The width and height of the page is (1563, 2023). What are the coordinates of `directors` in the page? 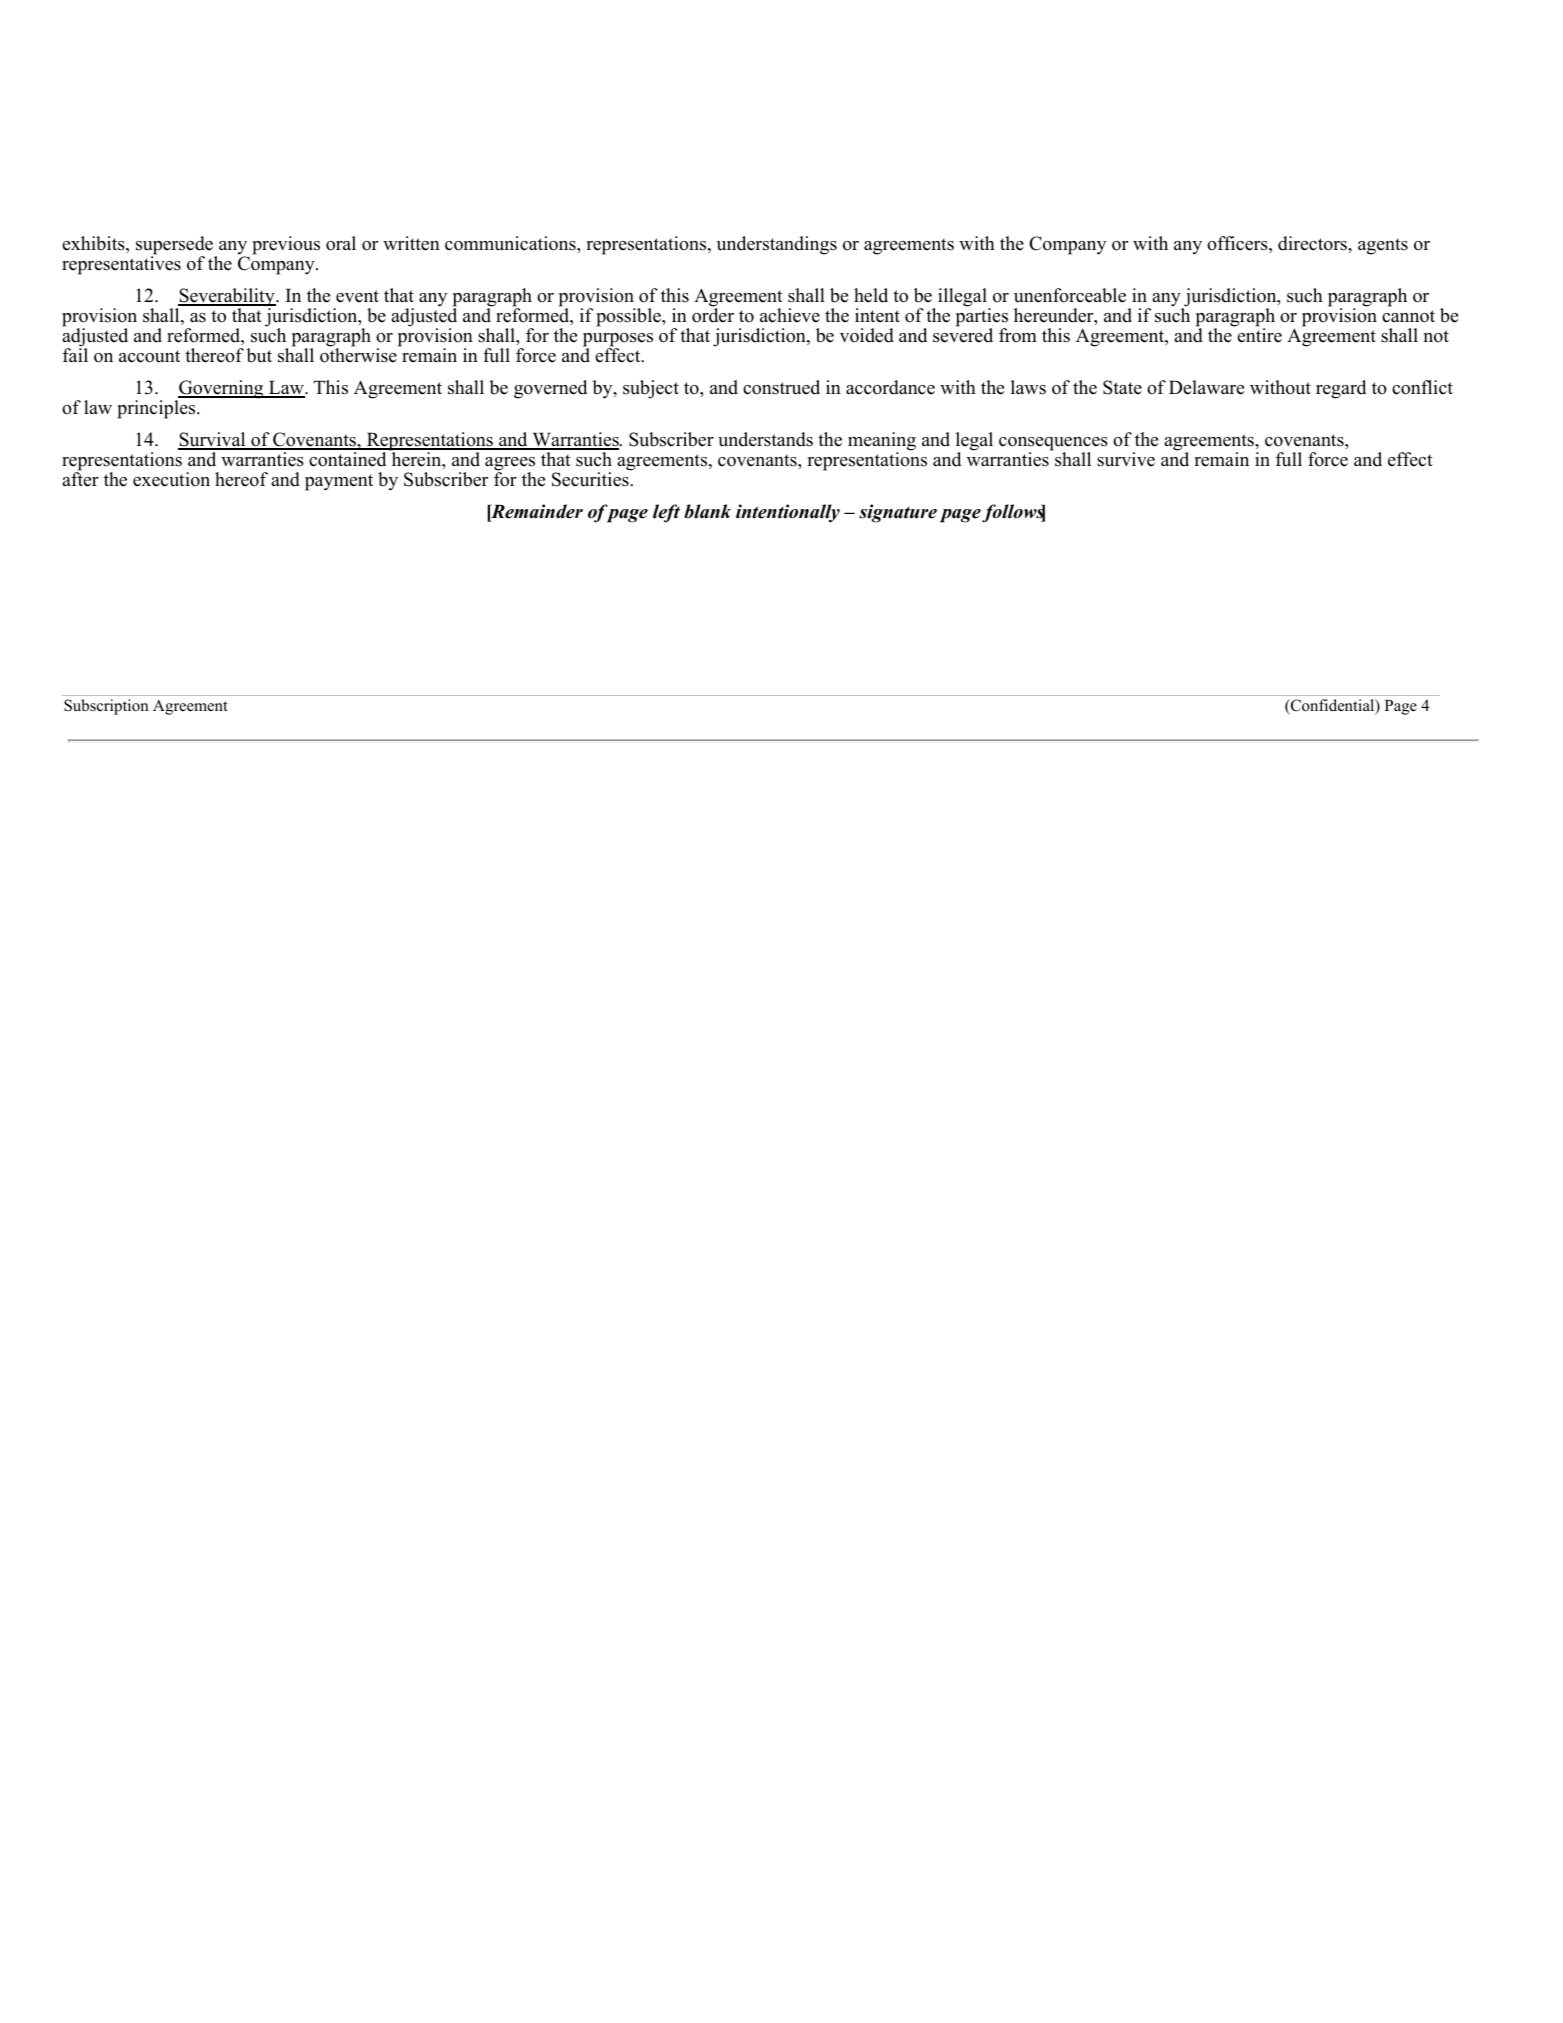 It's located at (1313, 243).
